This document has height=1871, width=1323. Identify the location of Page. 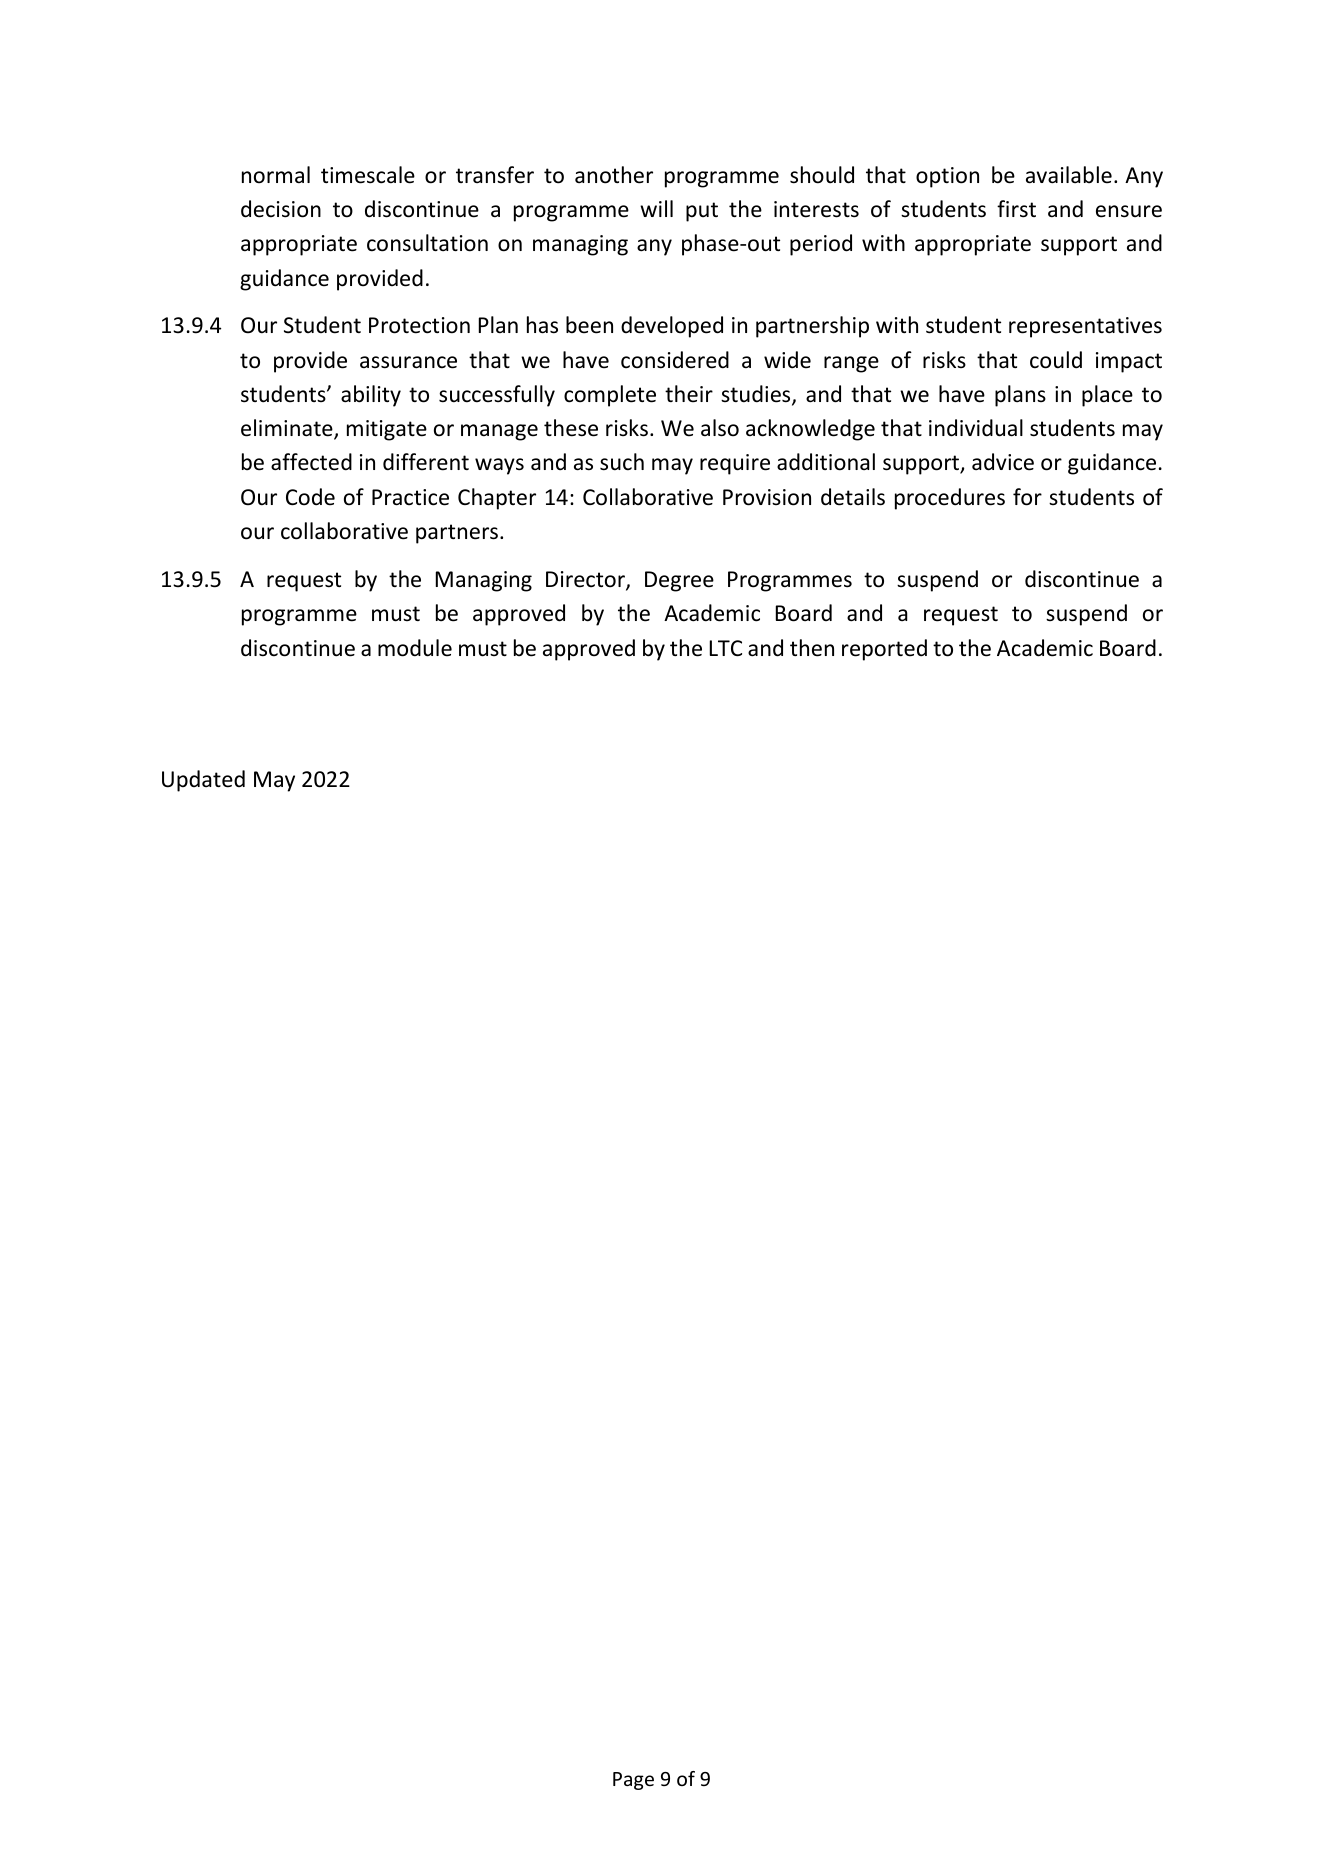
(633, 1781).
